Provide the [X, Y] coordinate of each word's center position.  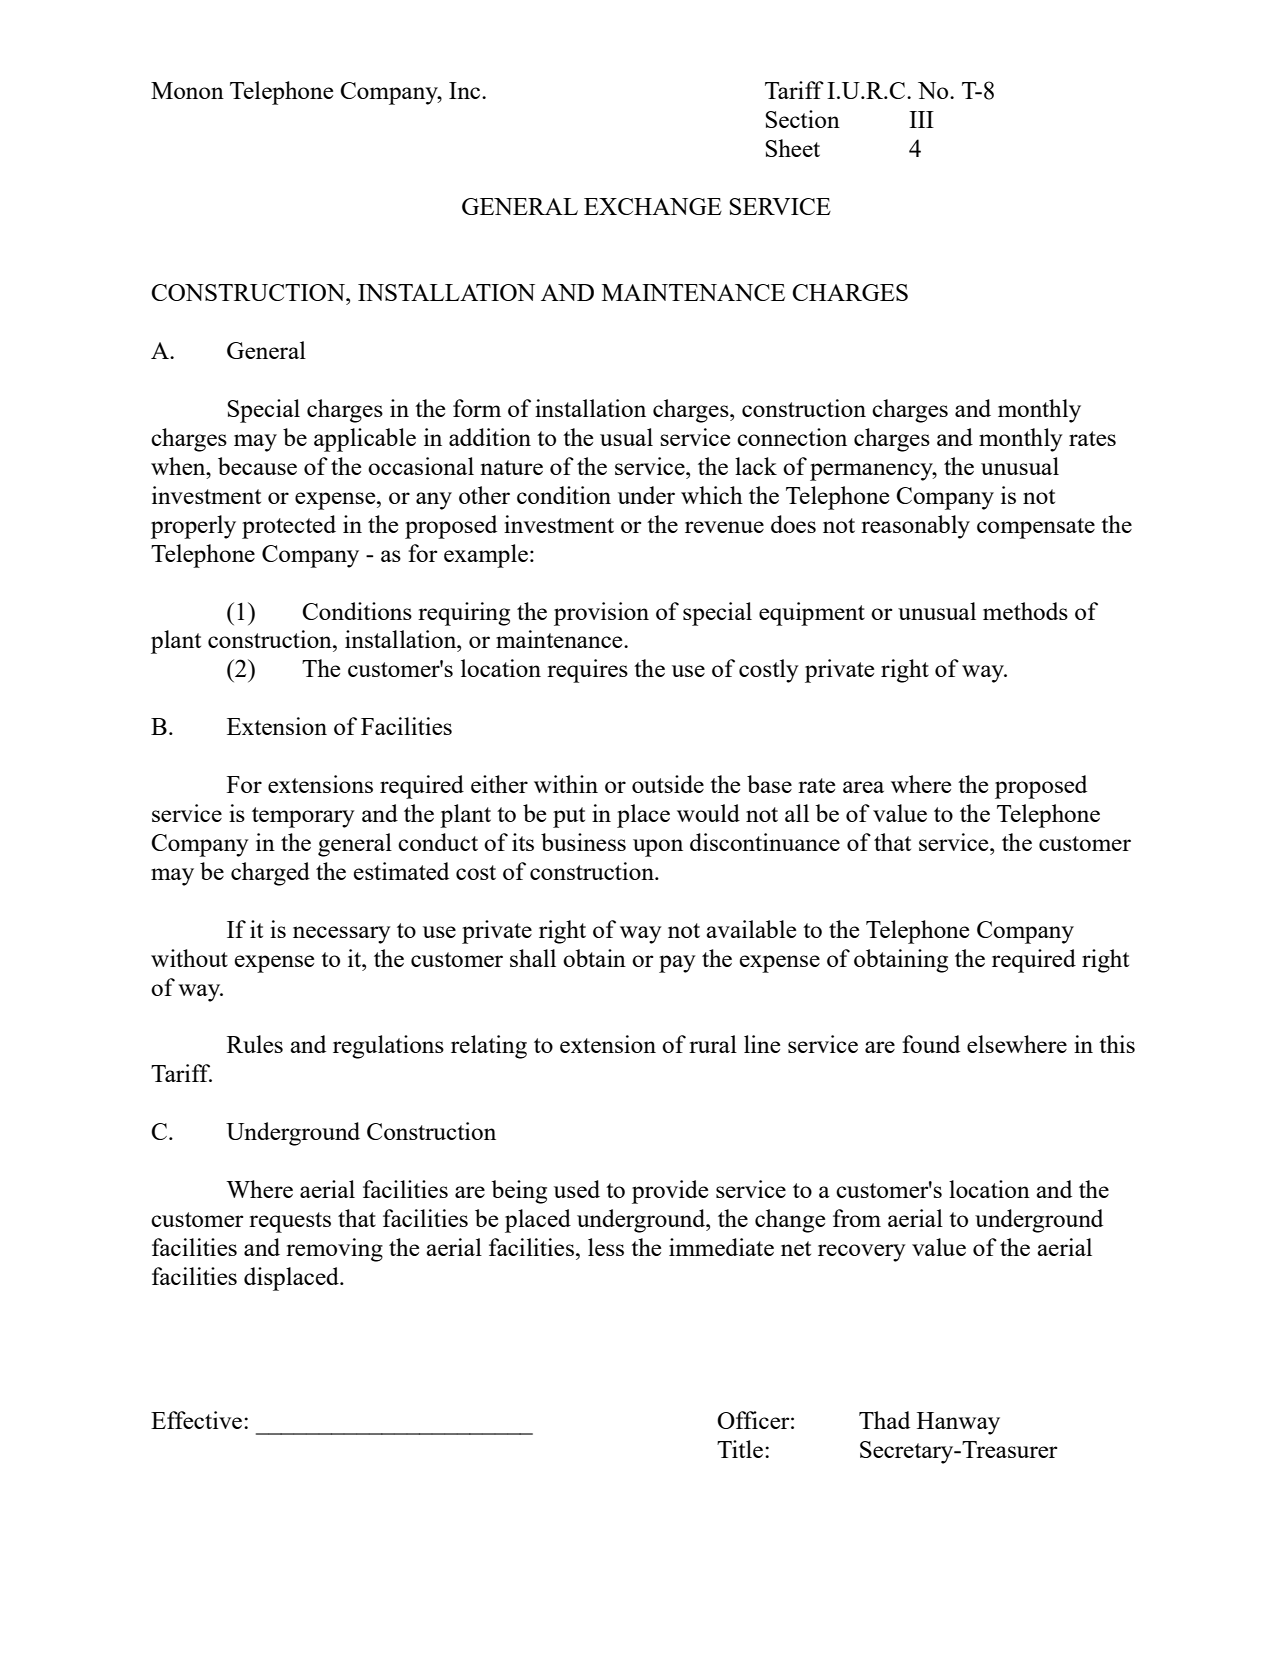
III [921, 119]
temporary [303, 817]
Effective [198, 1420]
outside [668, 784]
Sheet [792, 148]
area [863, 787]
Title [741, 1449]
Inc [466, 90]
